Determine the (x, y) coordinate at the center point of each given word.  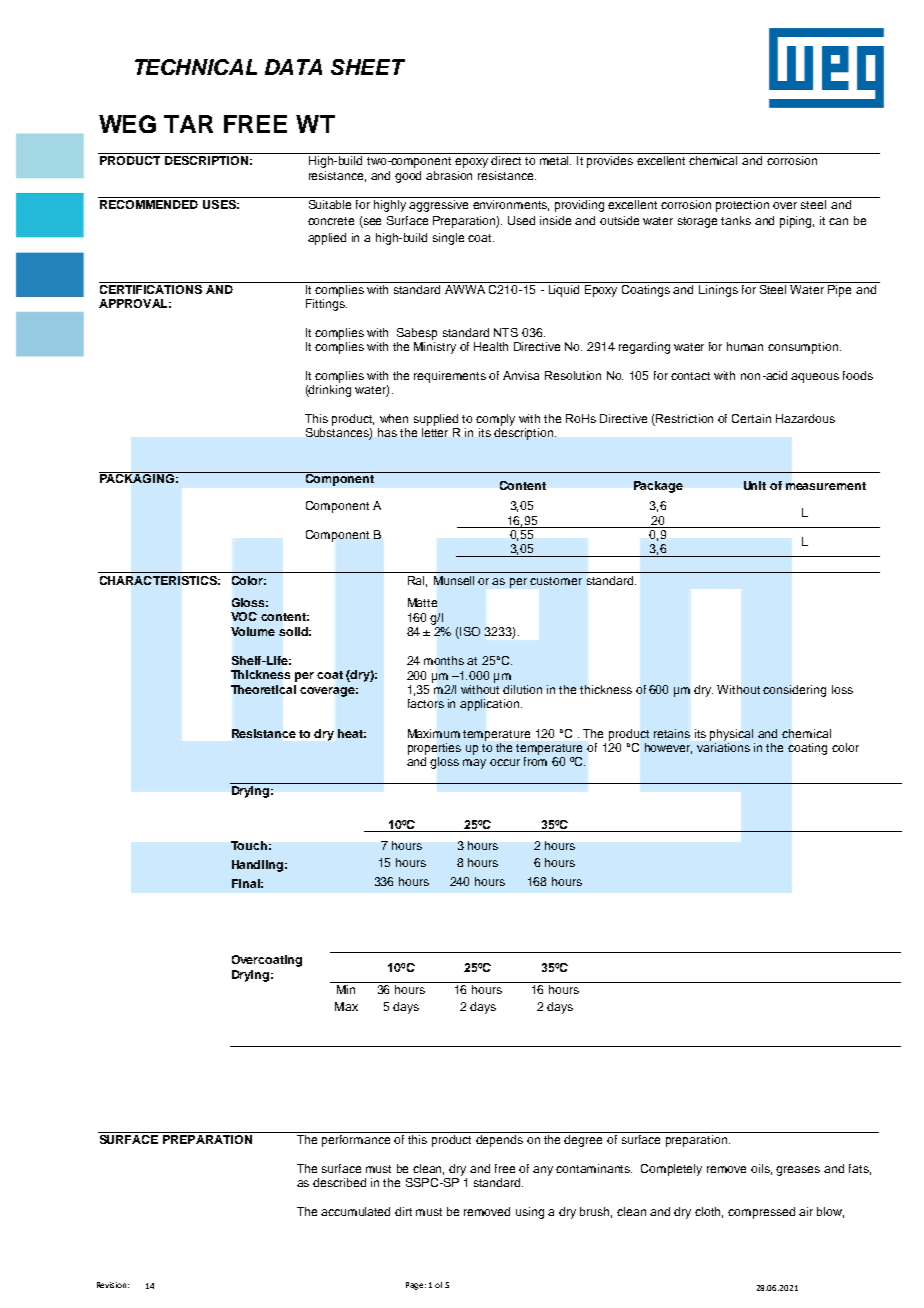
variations (723, 747)
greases (798, 1171)
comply (495, 420)
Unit (755, 485)
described (339, 1182)
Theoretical (263, 689)
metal (555, 160)
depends (499, 1141)
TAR (188, 124)
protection (742, 206)
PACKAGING (137, 477)
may (474, 764)
